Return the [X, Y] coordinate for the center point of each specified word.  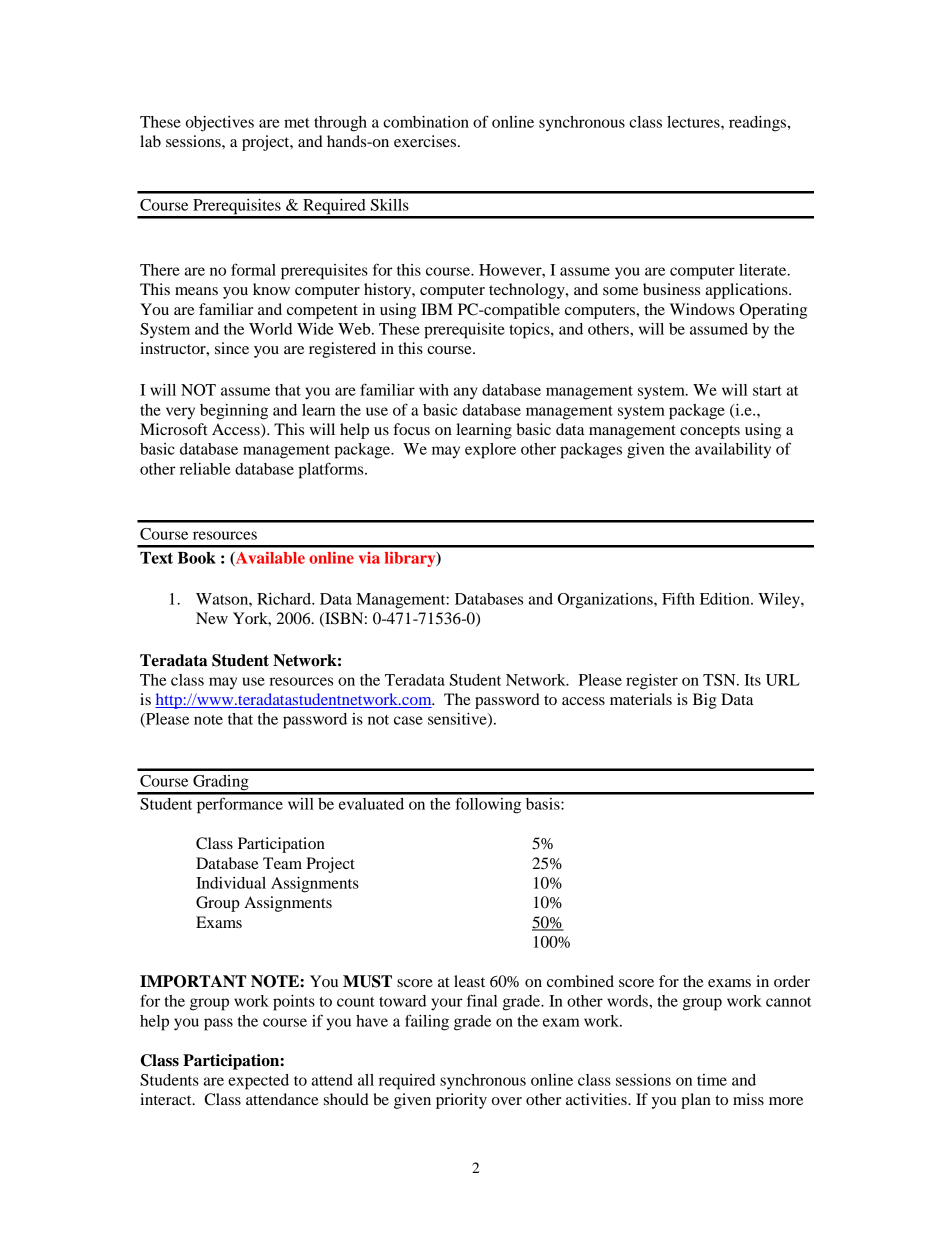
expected [258, 1082]
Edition [726, 599]
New [212, 618]
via [369, 558]
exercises [426, 141]
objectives [220, 124]
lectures [694, 122]
